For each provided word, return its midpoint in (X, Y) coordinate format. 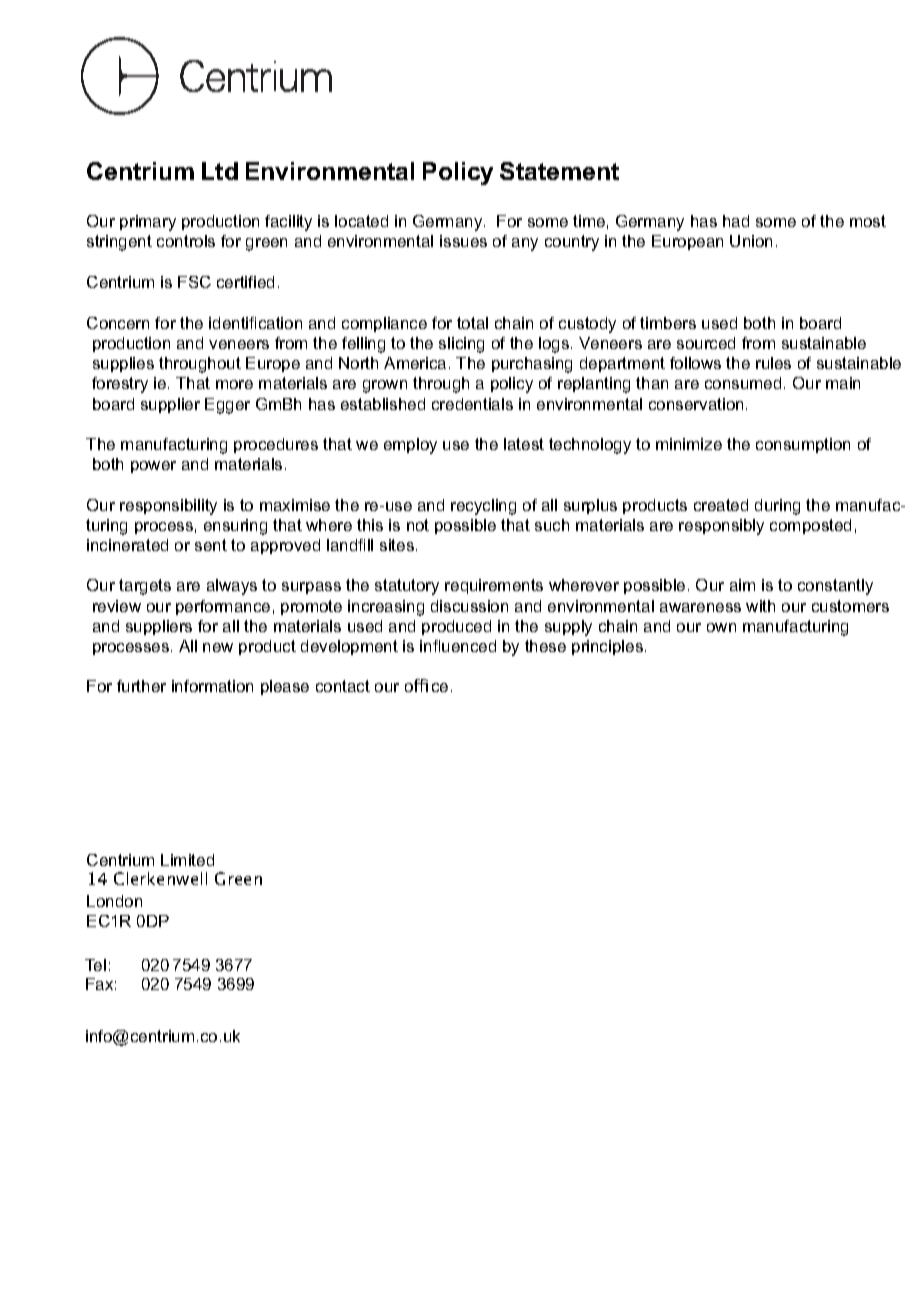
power (153, 467)
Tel (95, 965)
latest (524, 444)
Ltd (220, 171)
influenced (458, 646)
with (760, 606)
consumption (803, 445)
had (736, 221)
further (141, 686)
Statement (559, 171)
